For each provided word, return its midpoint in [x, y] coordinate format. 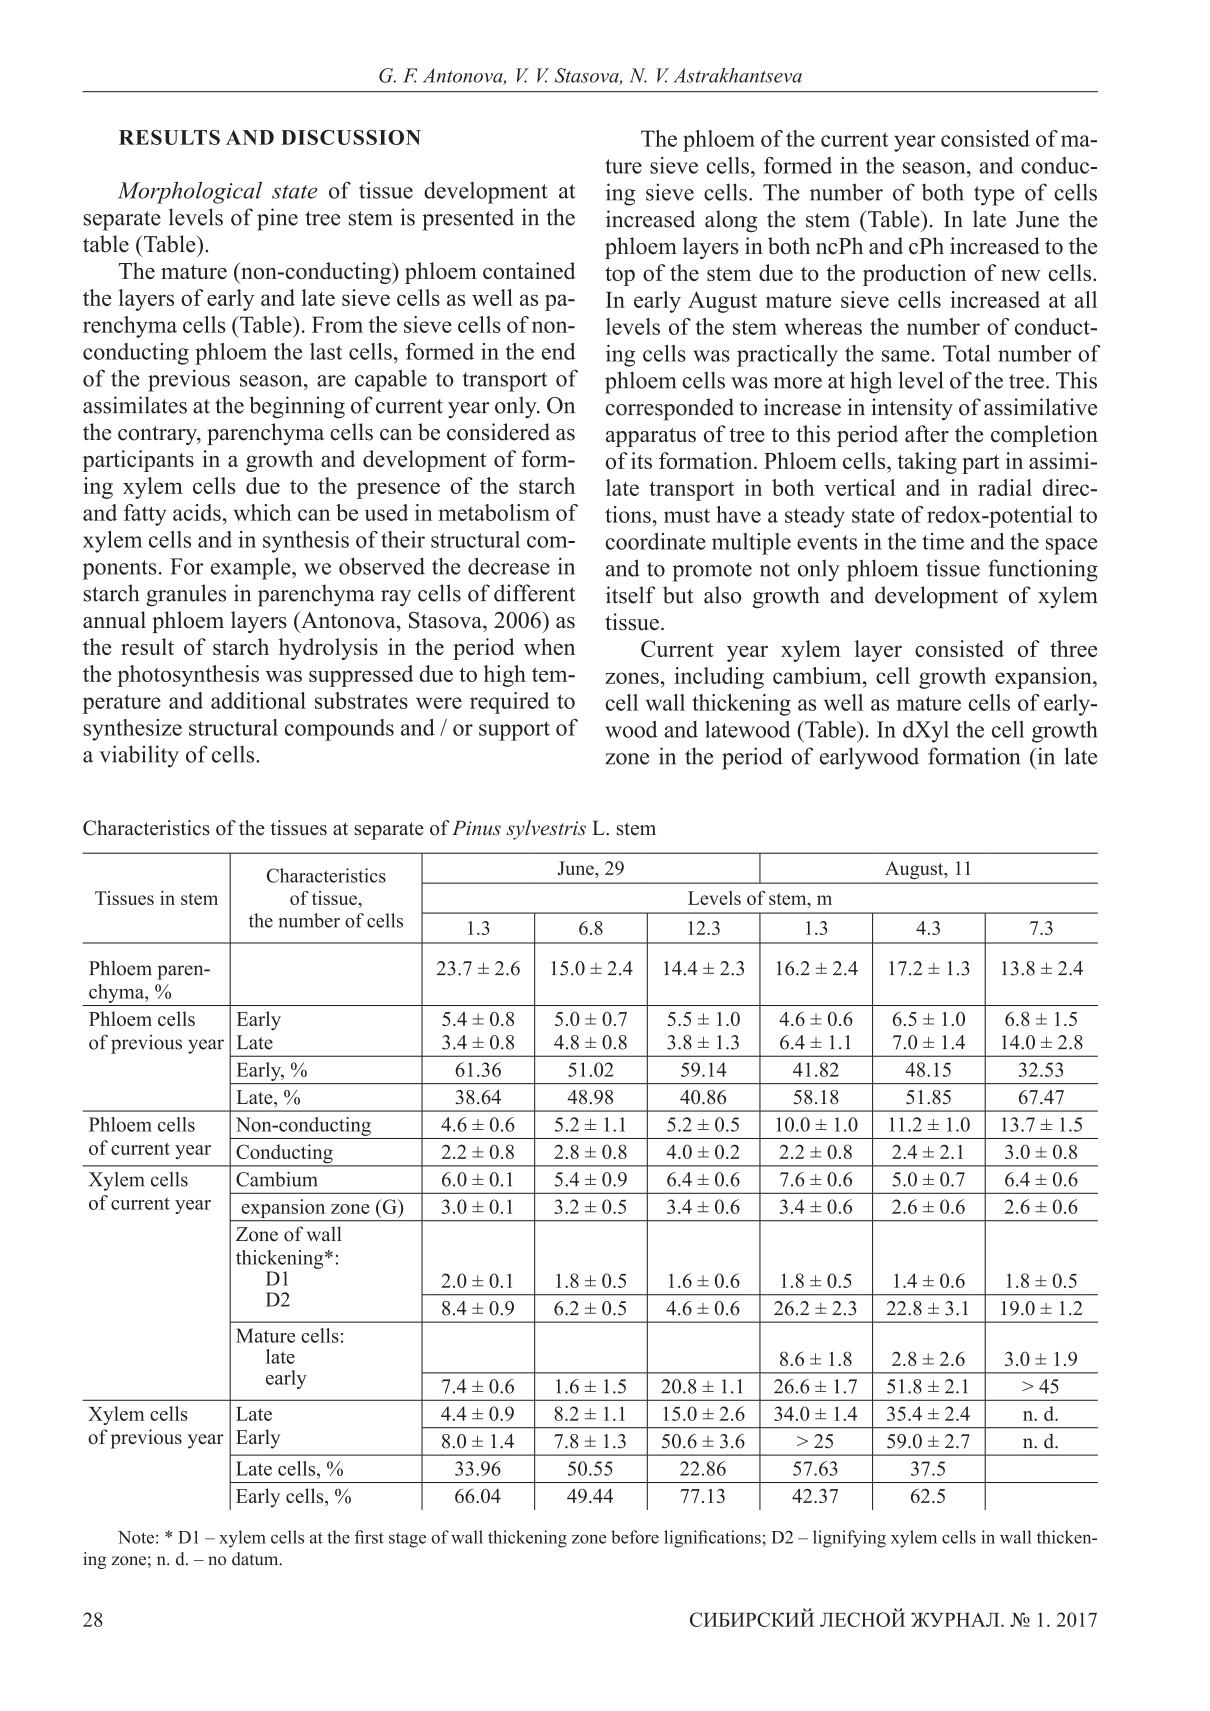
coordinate [656, 541]
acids [197, 512]
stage [407, 1540]
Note [136, 1537]
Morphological [190, 193]
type [994, 196]
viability [139, 756]
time [943, 541]
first [369, 1537]
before [635, 1537]
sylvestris [546, 830]
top [620, 276]
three [1073, 648]
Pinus [476, 828]
